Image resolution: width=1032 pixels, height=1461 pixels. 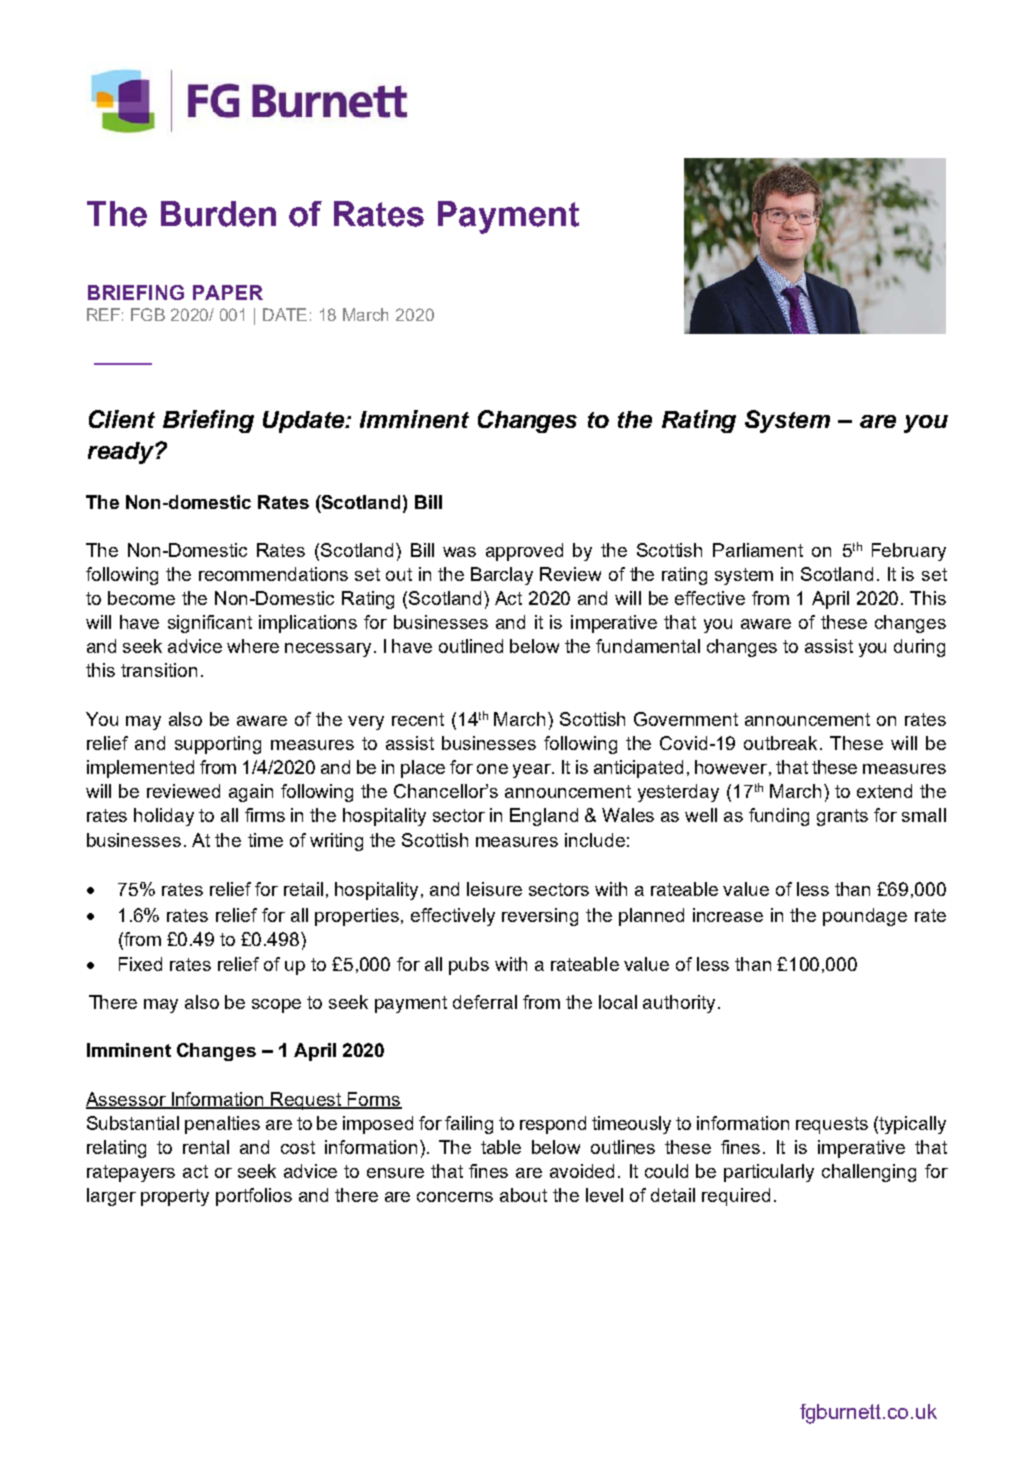 What do you see at coordinates (218, 214) in the screenshot?
I see `Burden` at bounding box center [218, 214].
